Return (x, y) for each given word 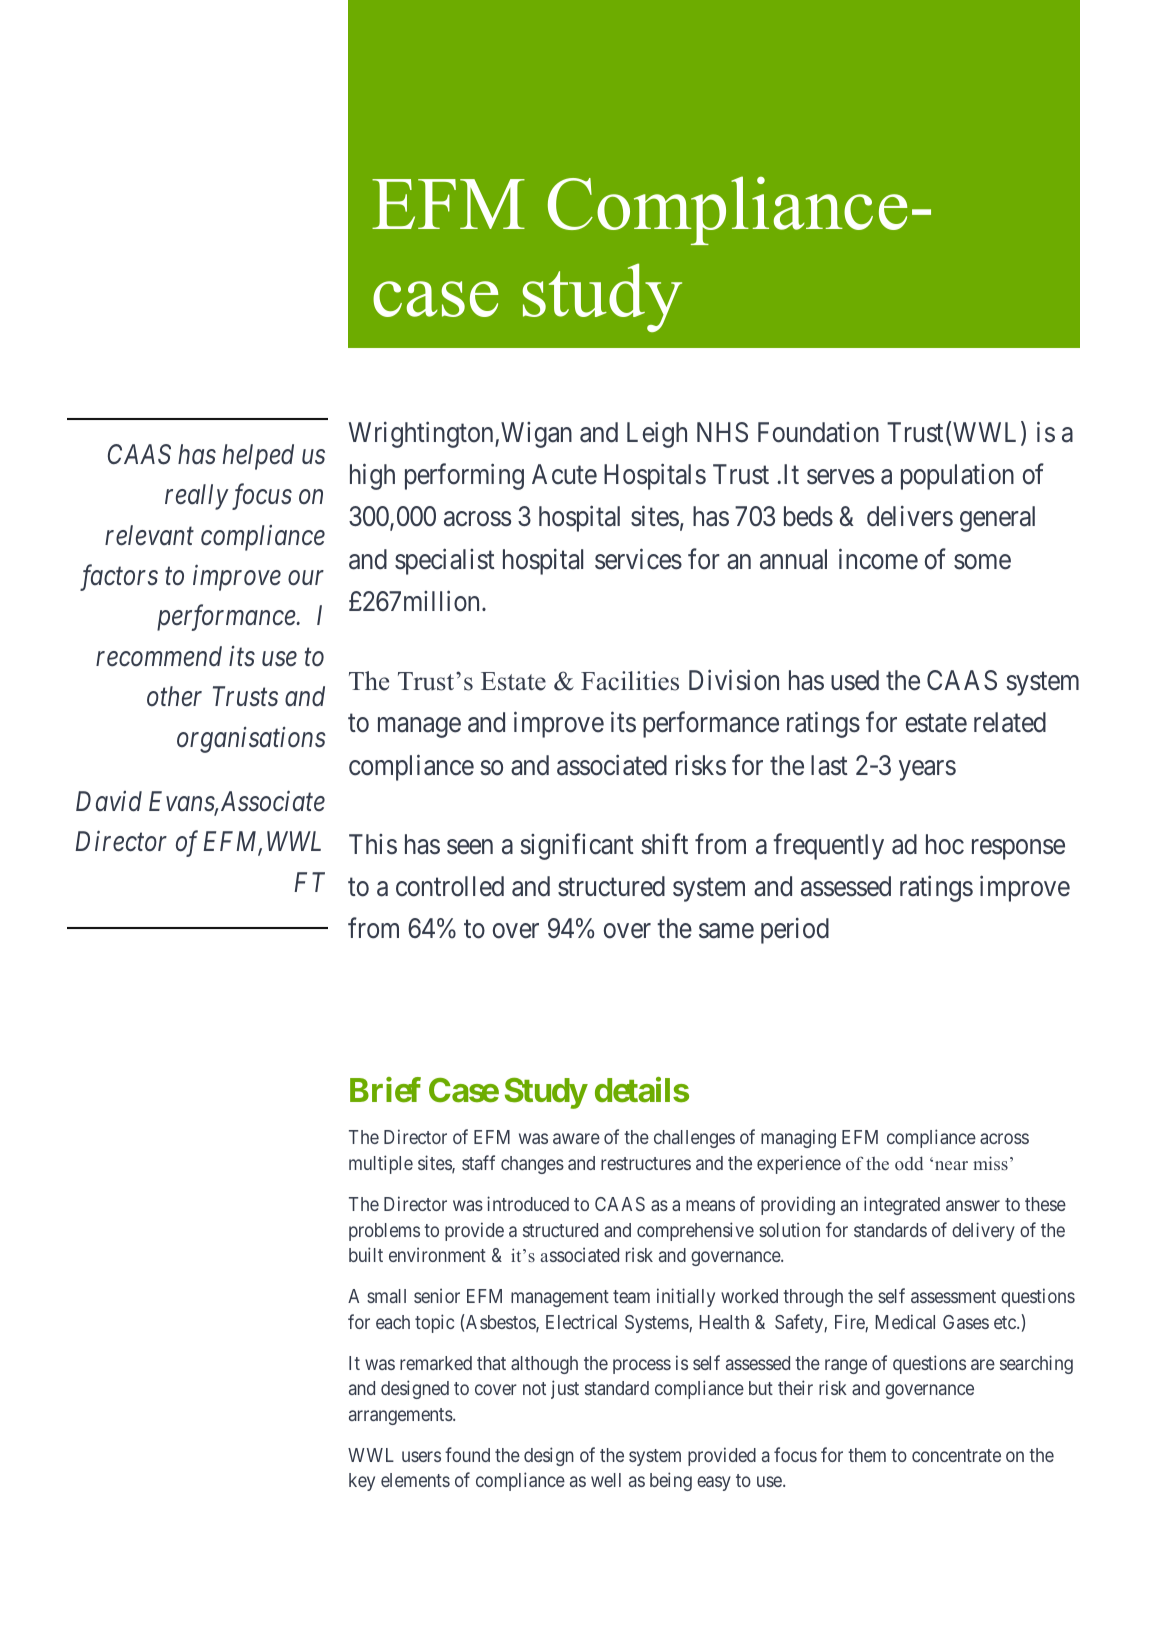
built (366, 1254)
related (1010, 722)
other (174, 696)
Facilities (630, 681)
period (795, 931)
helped (258, 457)
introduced (528, 1203)
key (362, 1482)
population (957, 477)
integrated (902, 1205)
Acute (564, 474)
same (726, 931)
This (373, 844)
